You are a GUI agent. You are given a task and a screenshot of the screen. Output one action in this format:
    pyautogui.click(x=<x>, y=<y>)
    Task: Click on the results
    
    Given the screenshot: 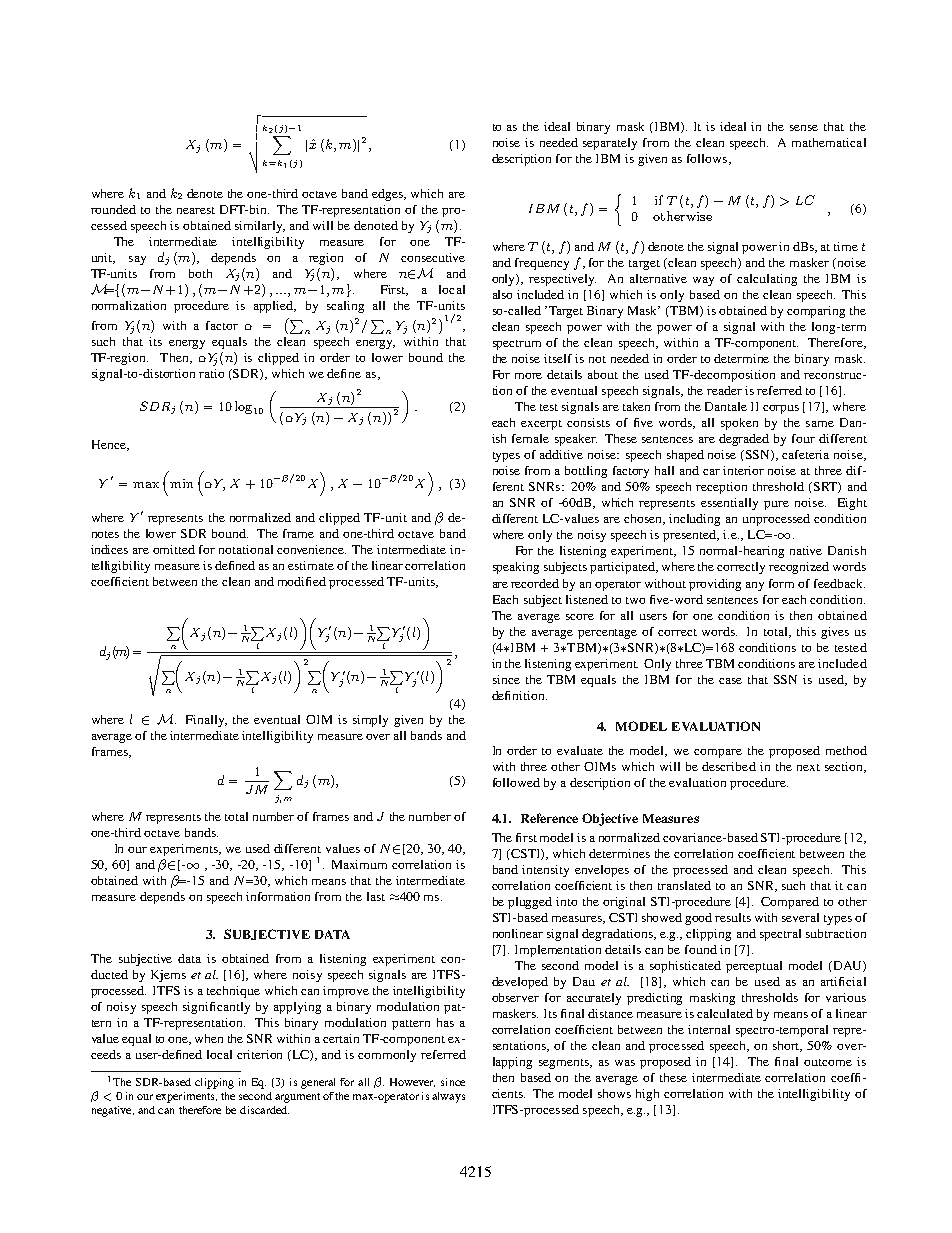 What is the action you would take?
    pyautogui.click(x=733, y=917)
